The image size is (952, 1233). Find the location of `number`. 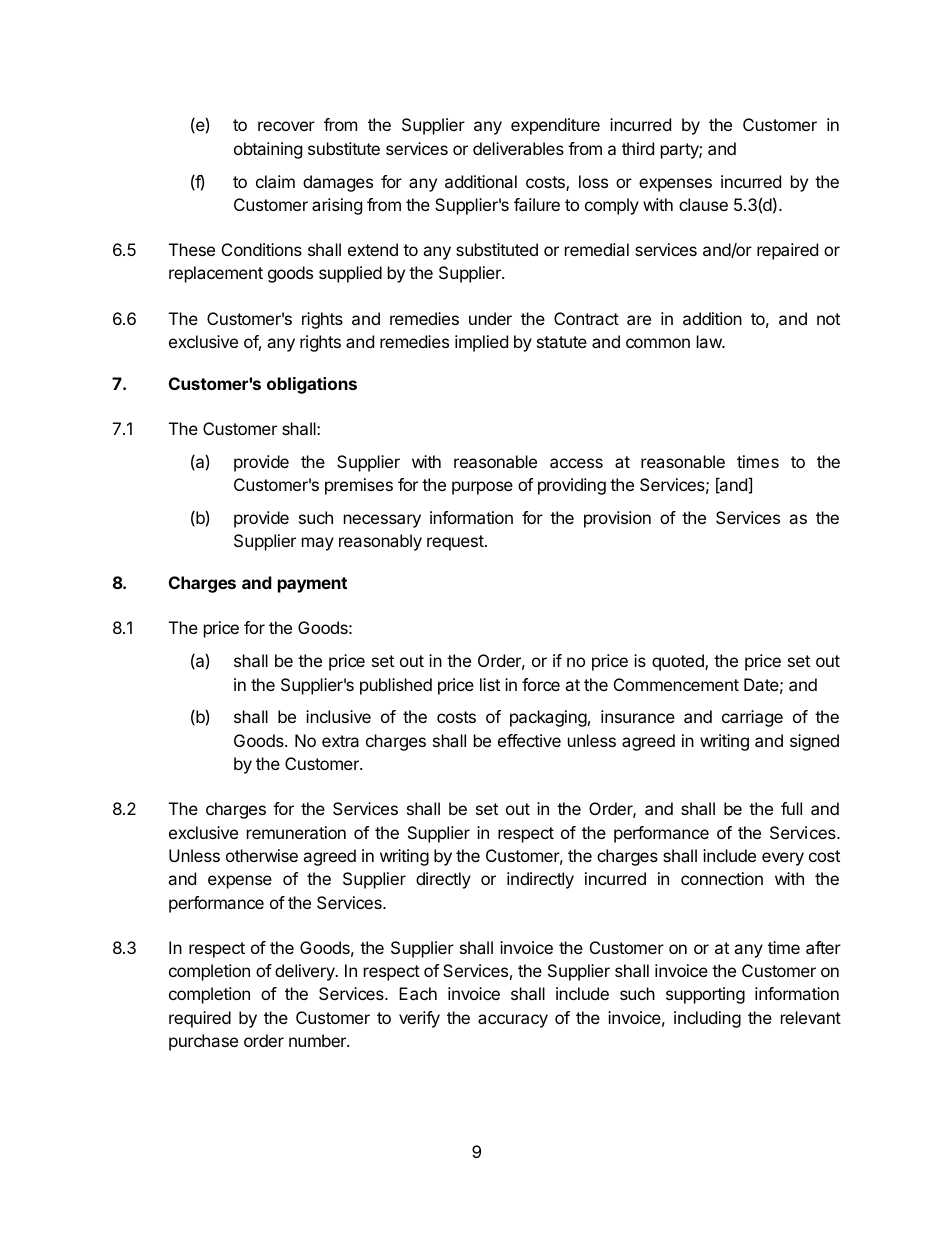

number is located at coordinates (318, 1040).
